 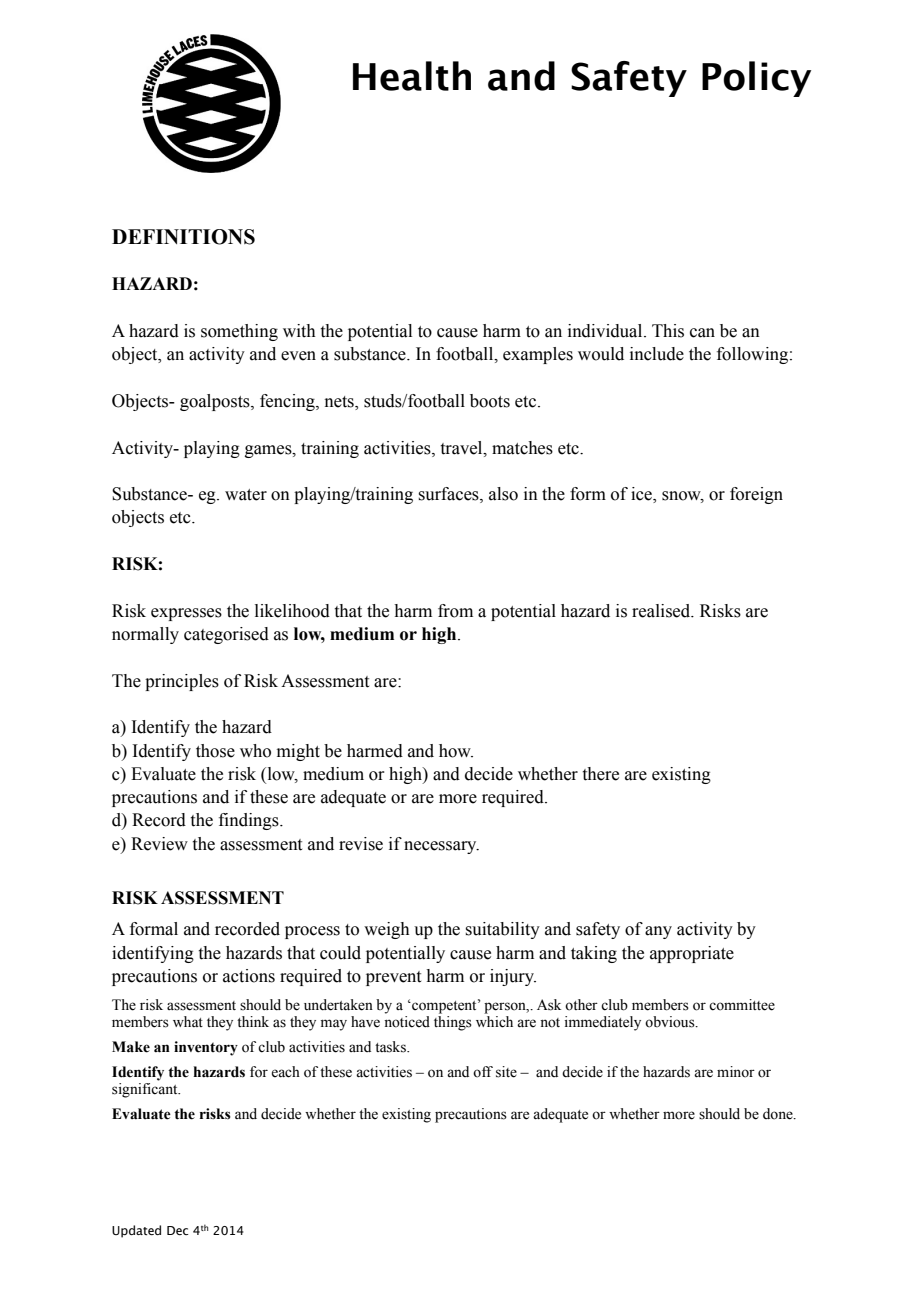 What do you see at coordinates (226, 635) in the page?
I see `categorised` at bounding box center [226, 635].
